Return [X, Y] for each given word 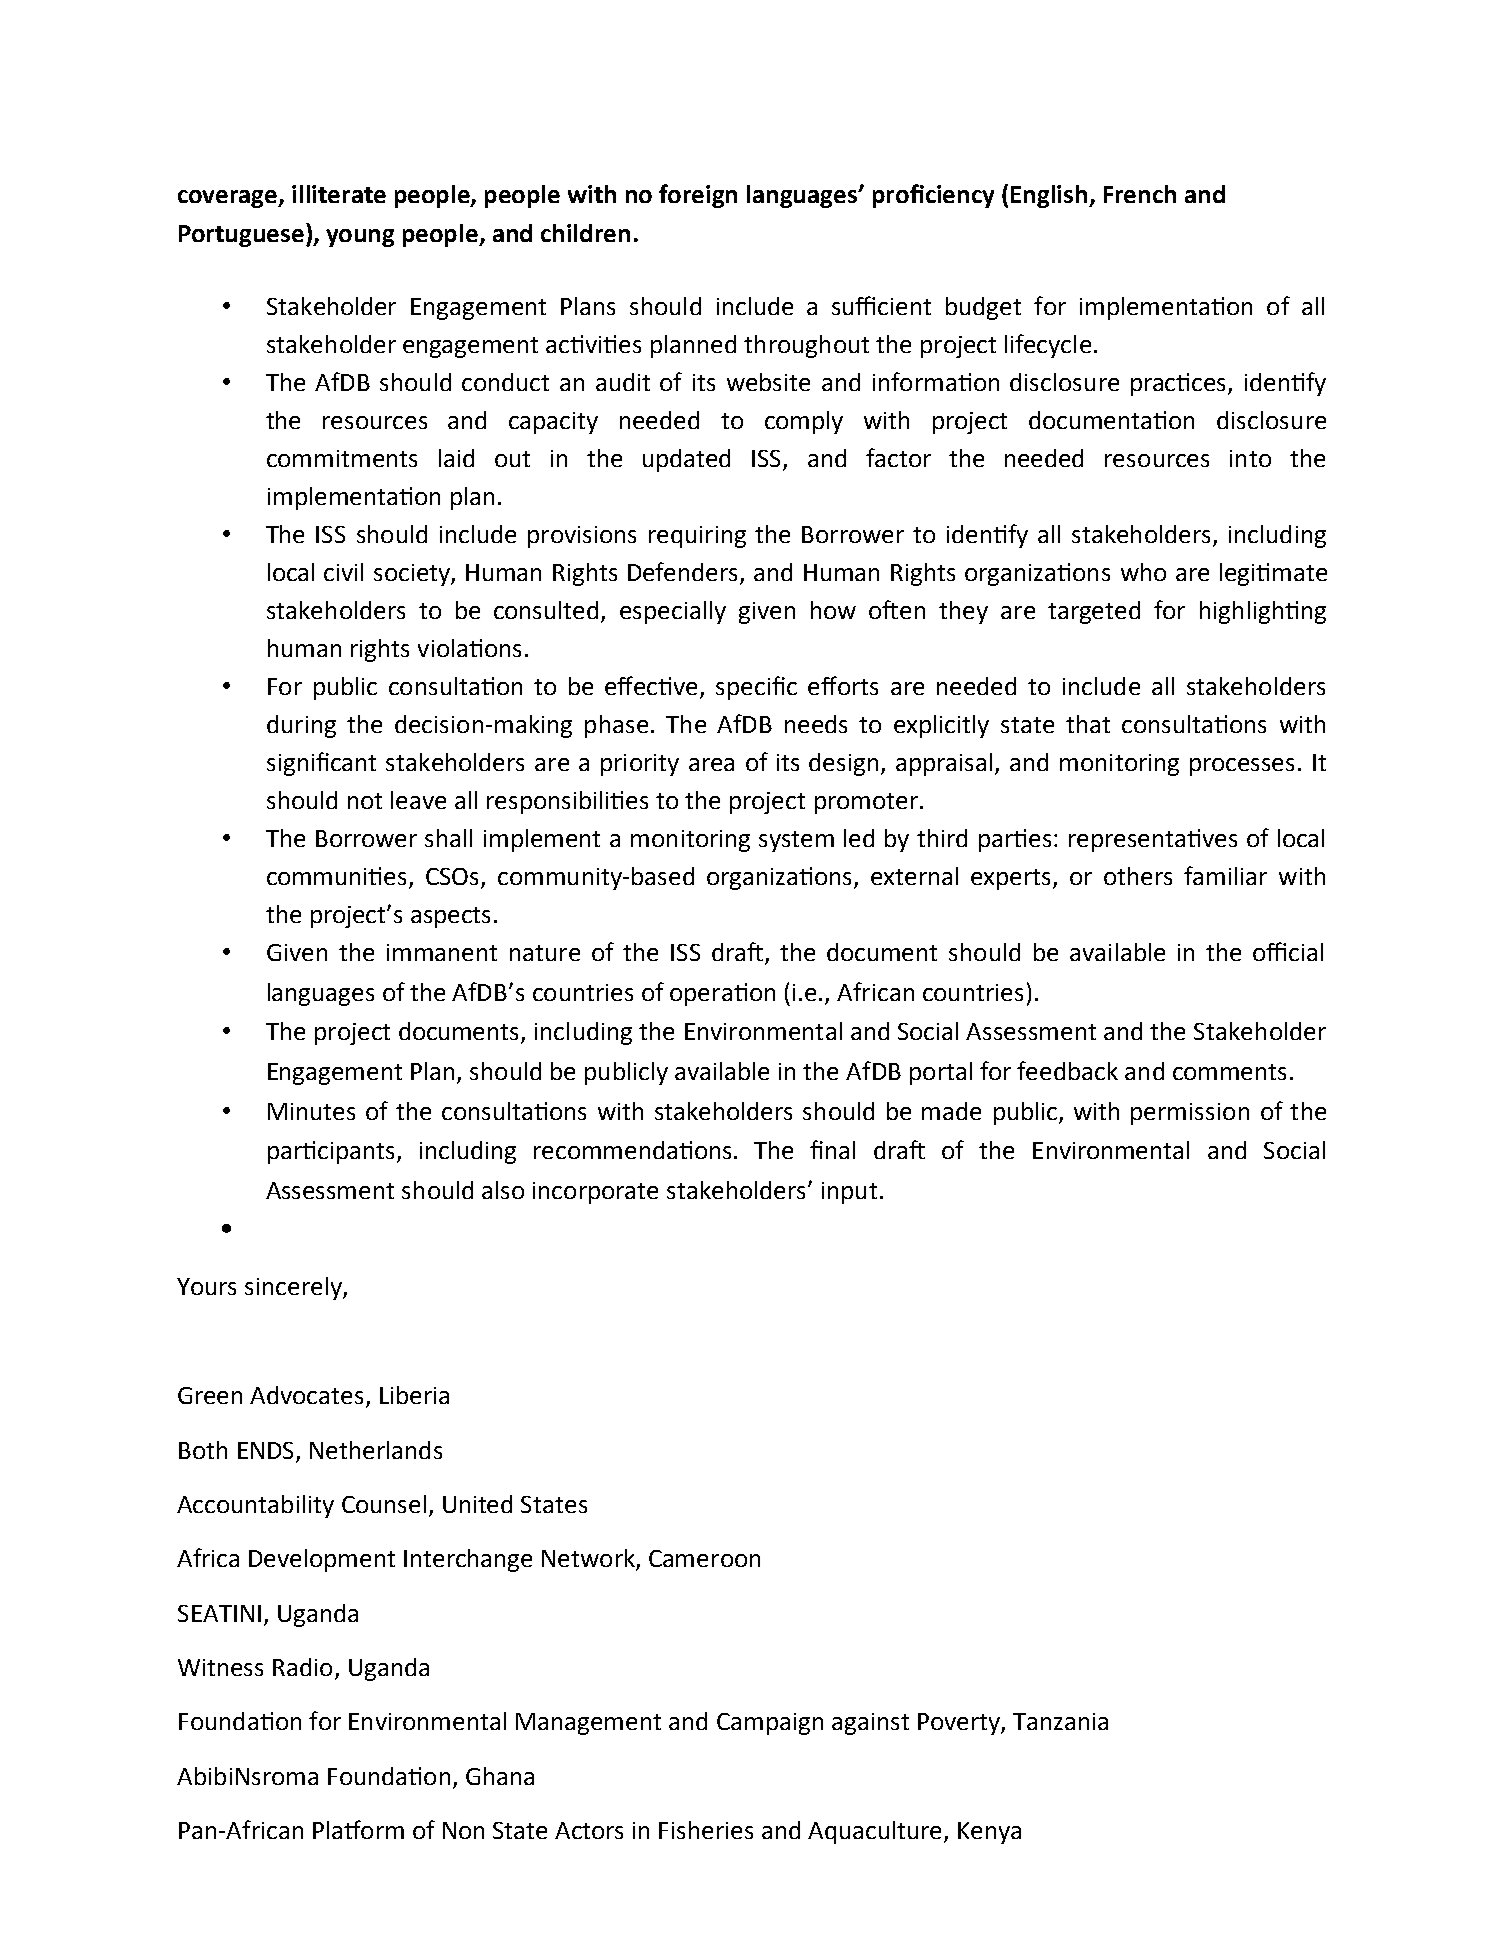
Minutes [311, 1111]
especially [673, 612]
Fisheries [706, 1830]
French [1140, 194]
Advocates [306, 1395]
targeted [1094, 612]
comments [1229, 1072]
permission [1190, 1114]
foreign [698, 196]
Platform [358, 1829]
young [360, 238]
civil [343, 572]
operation [722, 994]
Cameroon [704, 1558]
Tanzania [1060, 1721]
